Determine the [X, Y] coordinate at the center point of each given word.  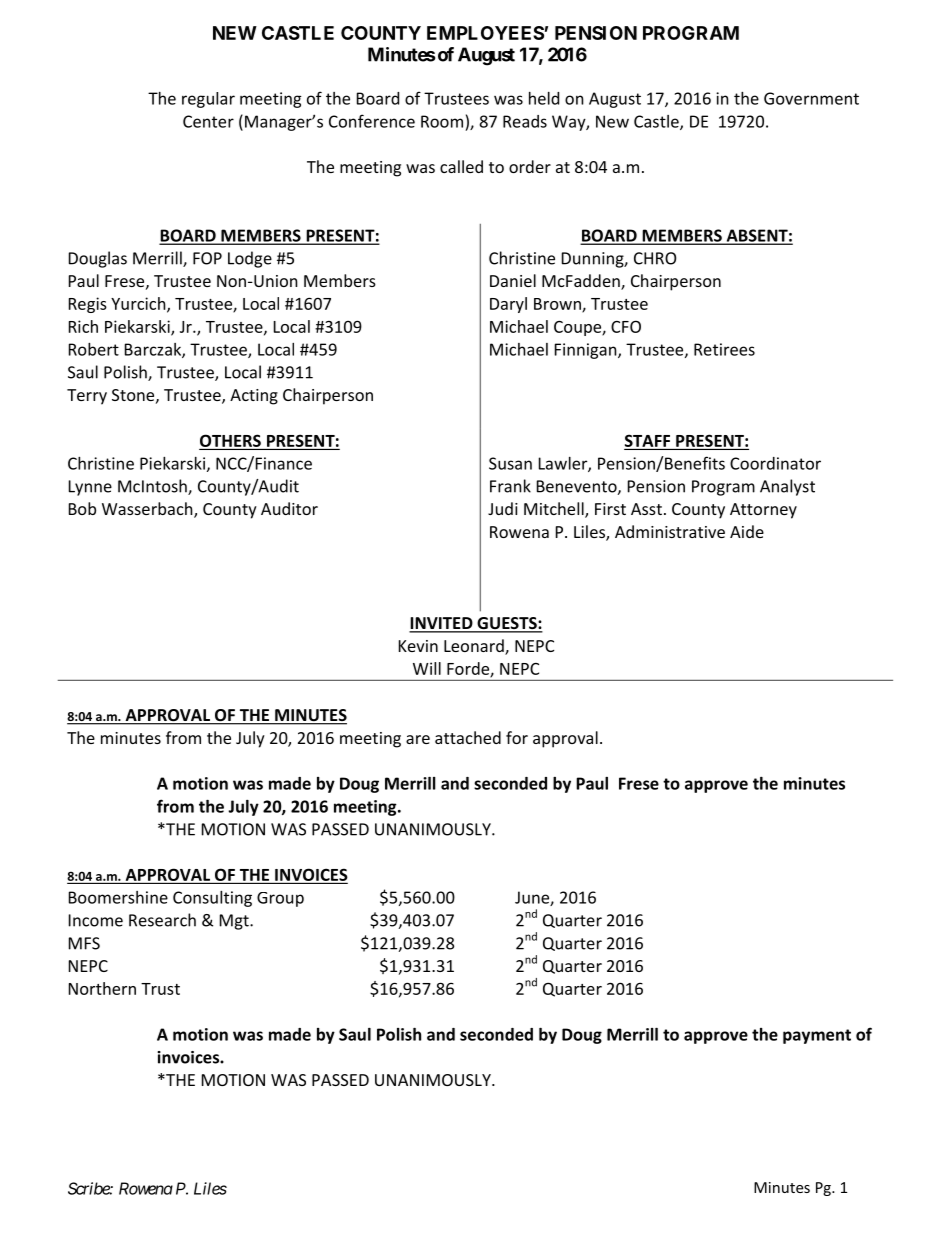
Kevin [418, 646]
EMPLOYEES [485, 33]
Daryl [508, 305]
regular [208, 100]
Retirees [724, 349]
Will [427, 668]
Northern [102, 988]
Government [811, 98]
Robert [94, 349]
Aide [747, 531]
